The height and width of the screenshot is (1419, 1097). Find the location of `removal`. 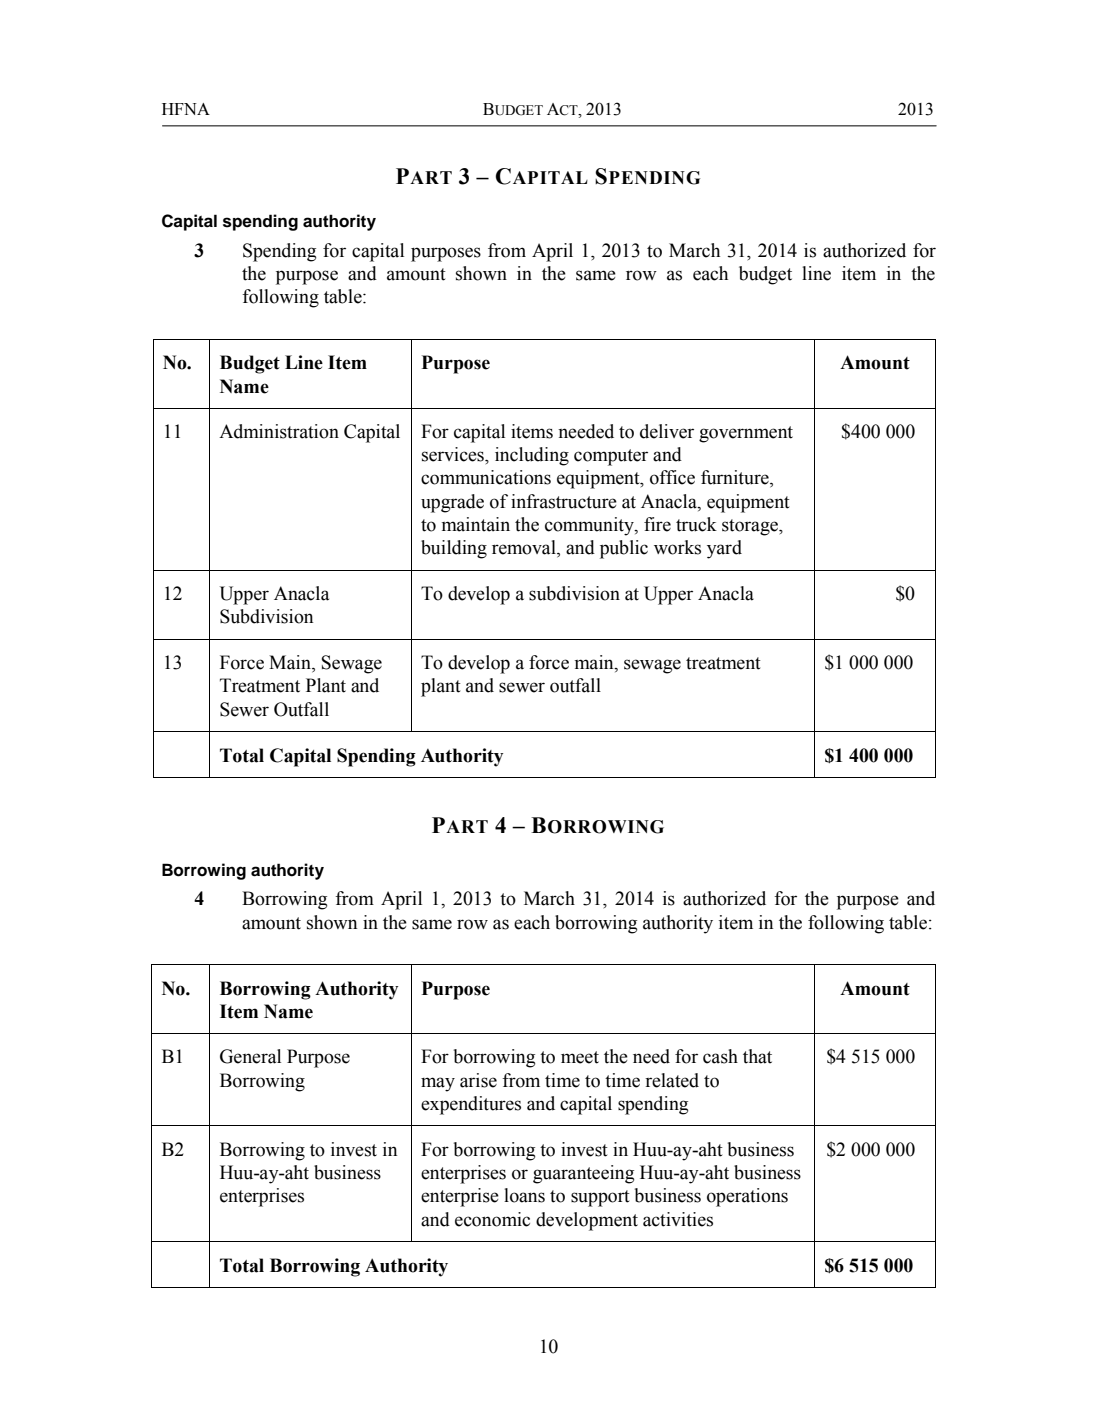

removal is located at coordinates (525, 548).
